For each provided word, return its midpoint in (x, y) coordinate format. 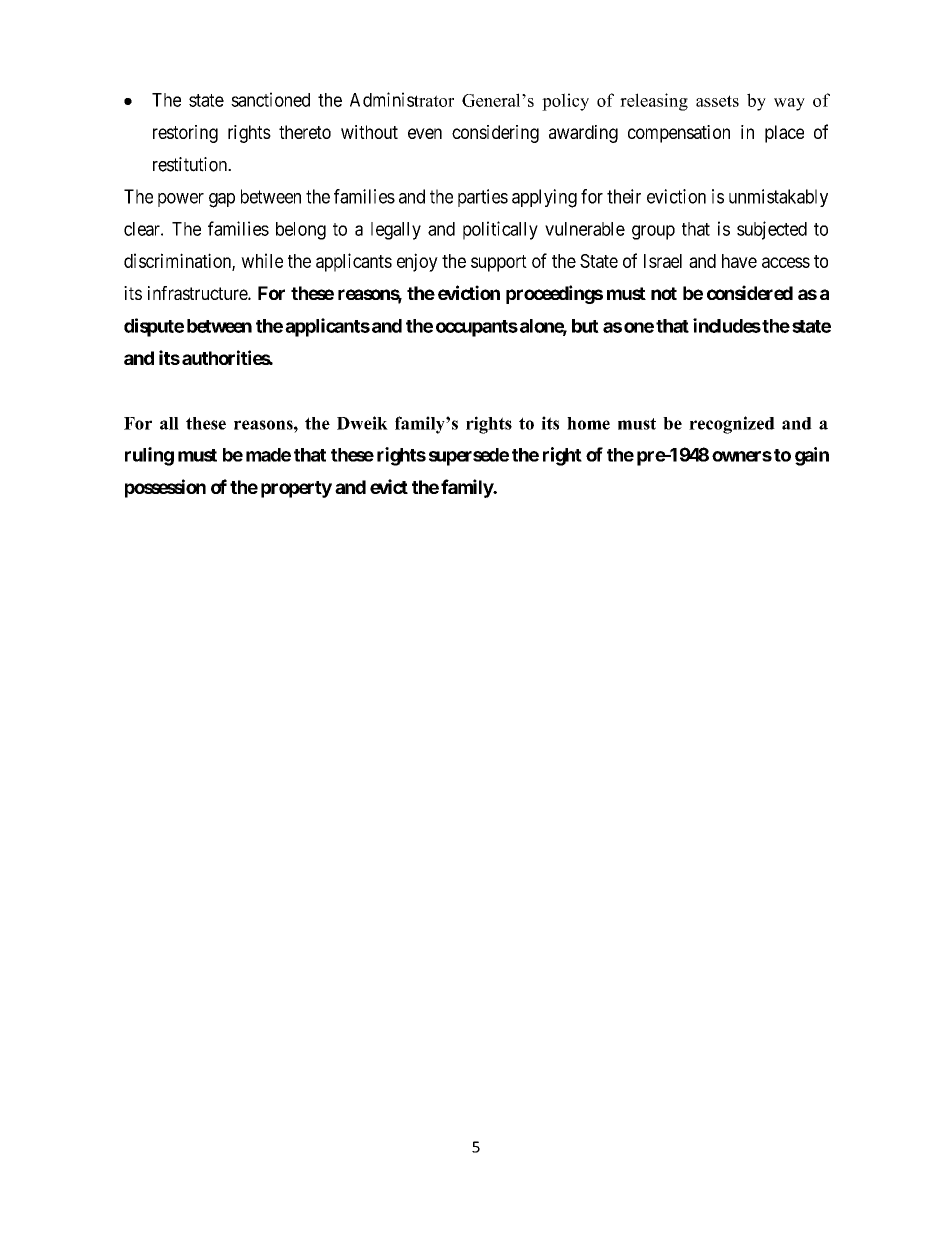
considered (750, 292)
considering (495, 134)
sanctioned (270, 99)
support (499, 263)
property (296, 489)
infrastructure (198, 293)
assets (717, 101)
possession (165, 488)
